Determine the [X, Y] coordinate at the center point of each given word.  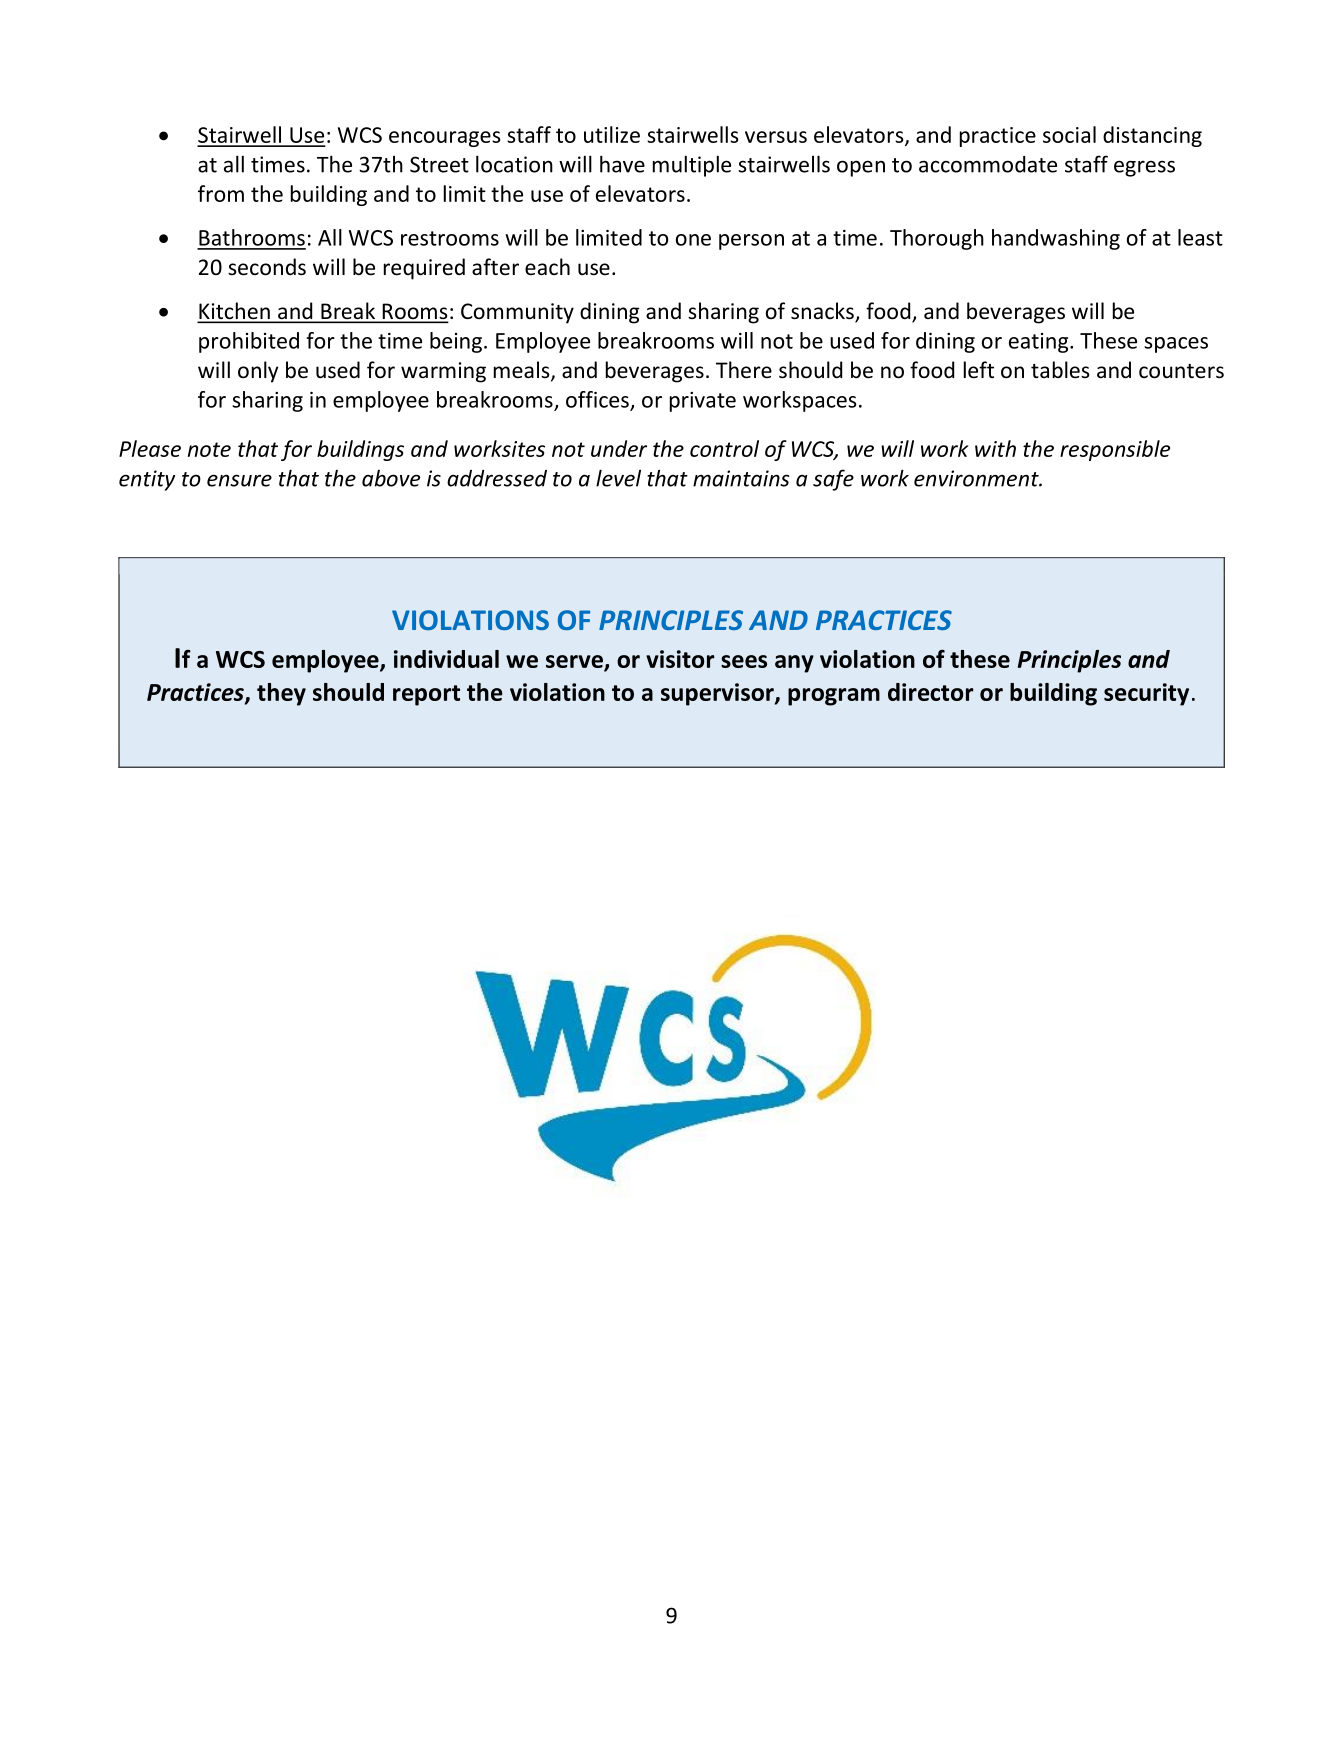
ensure [239, 480]
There [744, 370]
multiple [692, 166]
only [258, 372]
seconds [267, 267]
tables [1060, 370]
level [618, 478]
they [281, 694]
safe [833, 480]
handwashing [1056, 239]
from [221, 193]
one [693, 240]
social [1069, 134]
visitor [680, 659]
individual [446, 659]
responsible [1115, 450]
